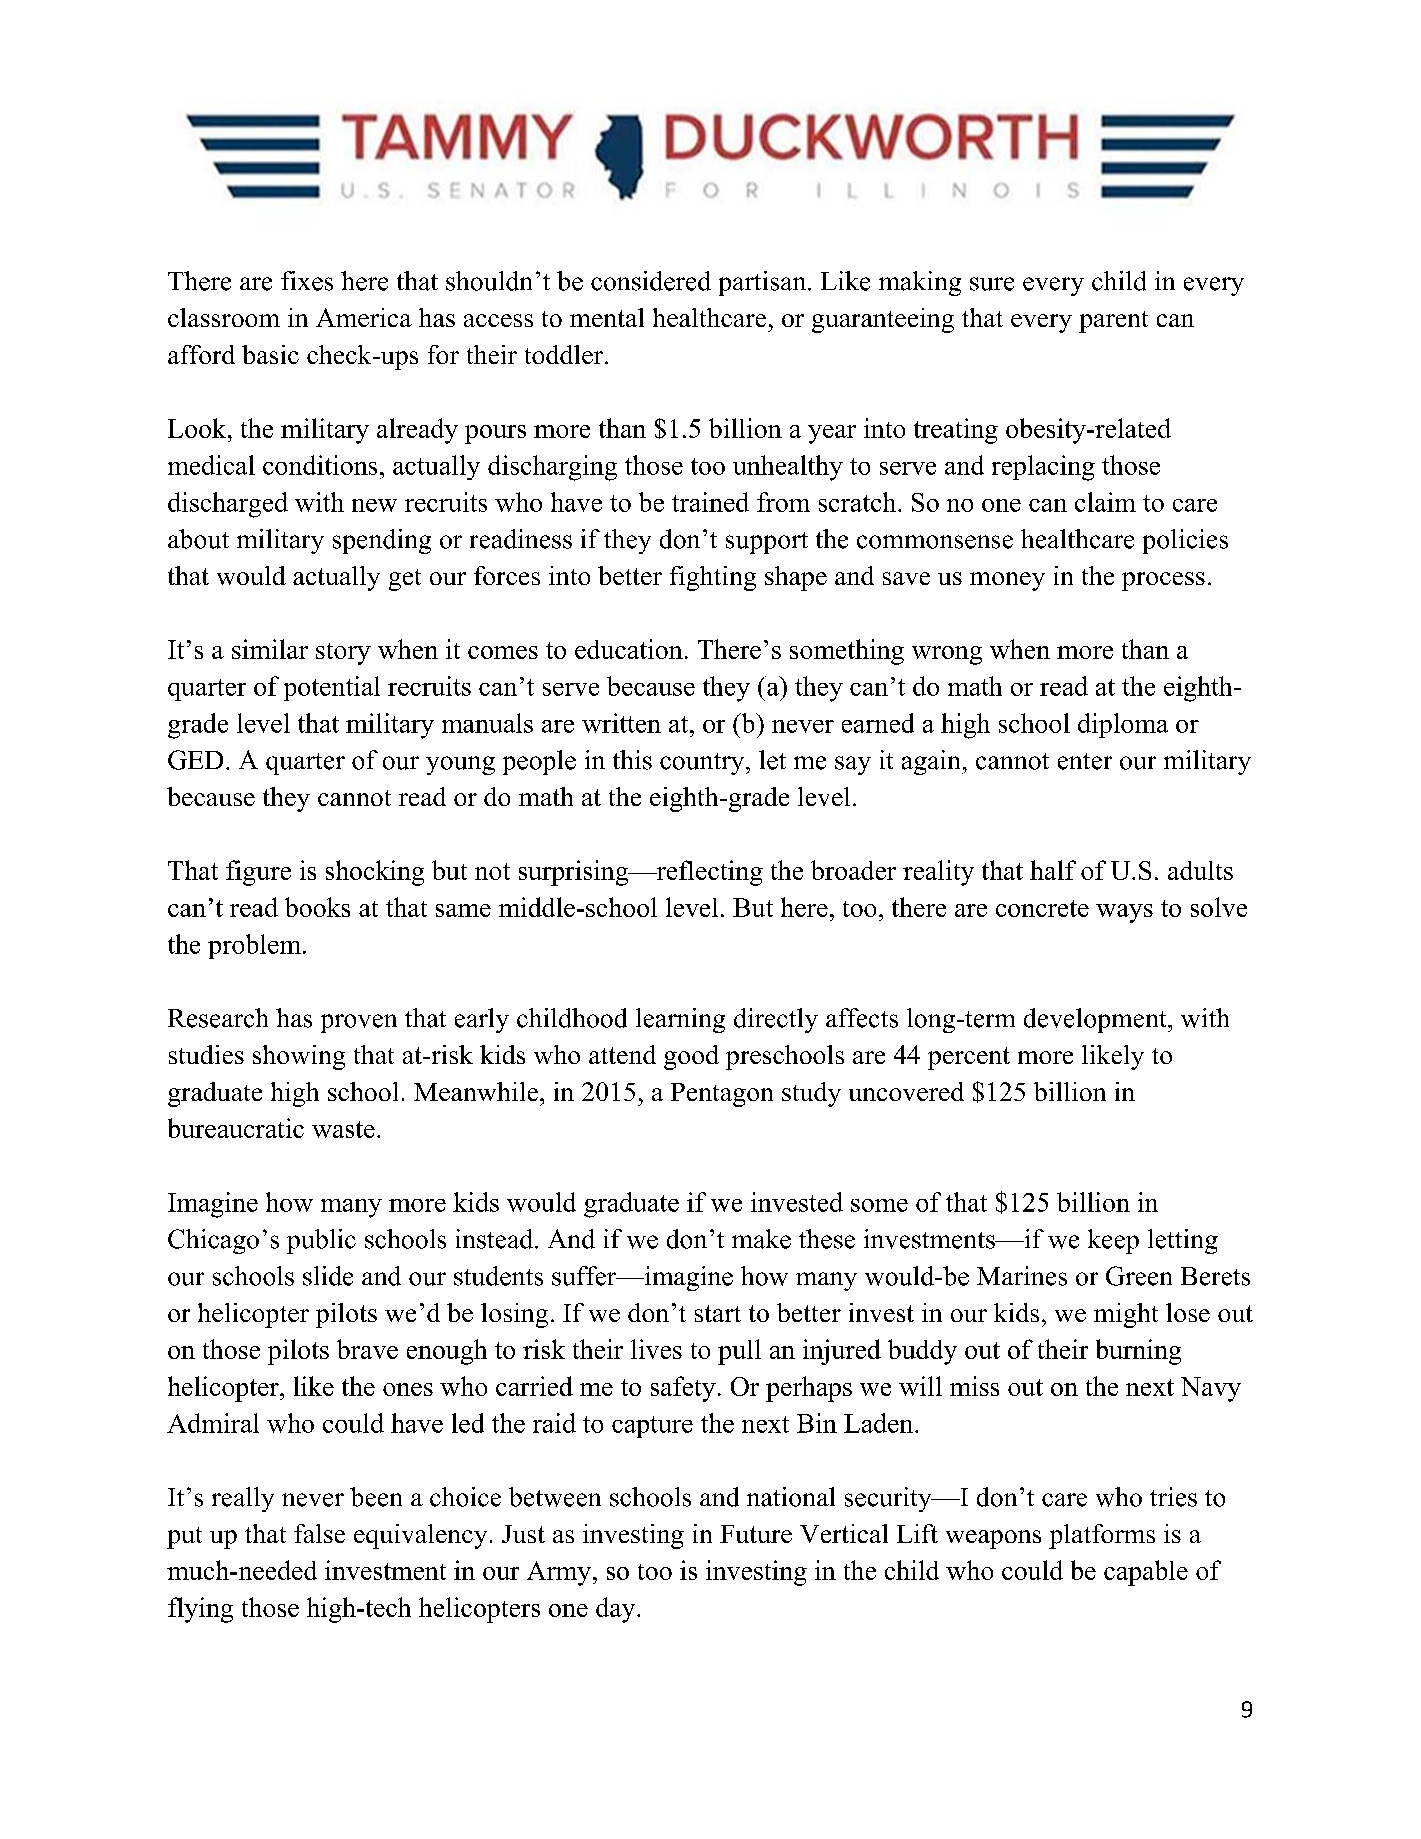  What do you see at coordinates (343, 1129) in the document?
I see `waste` at bounding box center [343, 1129].
